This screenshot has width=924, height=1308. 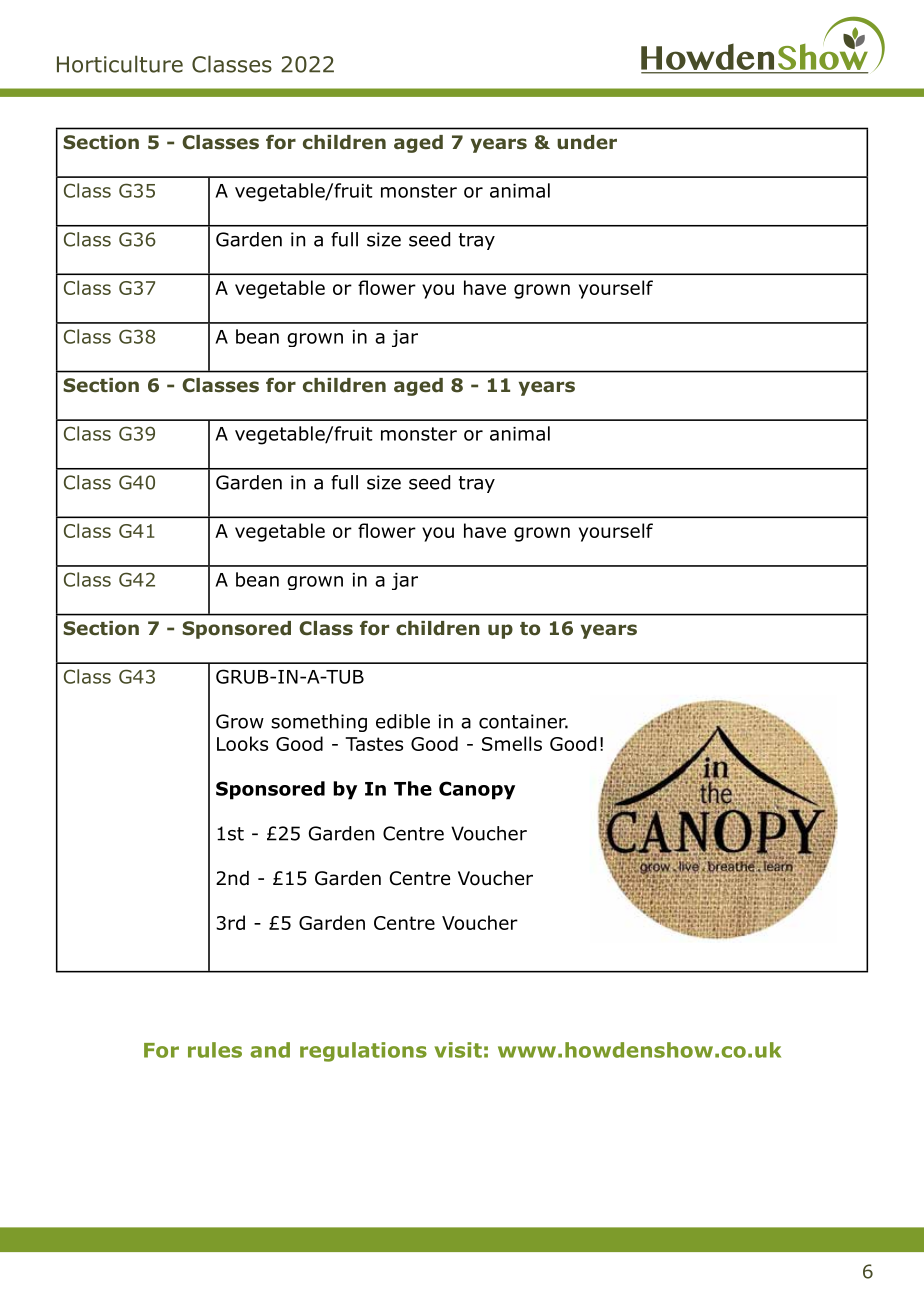 What do you see at coordinates (523, 721) in the screenshot?
I see `container` at bounding box center [523, 721].
